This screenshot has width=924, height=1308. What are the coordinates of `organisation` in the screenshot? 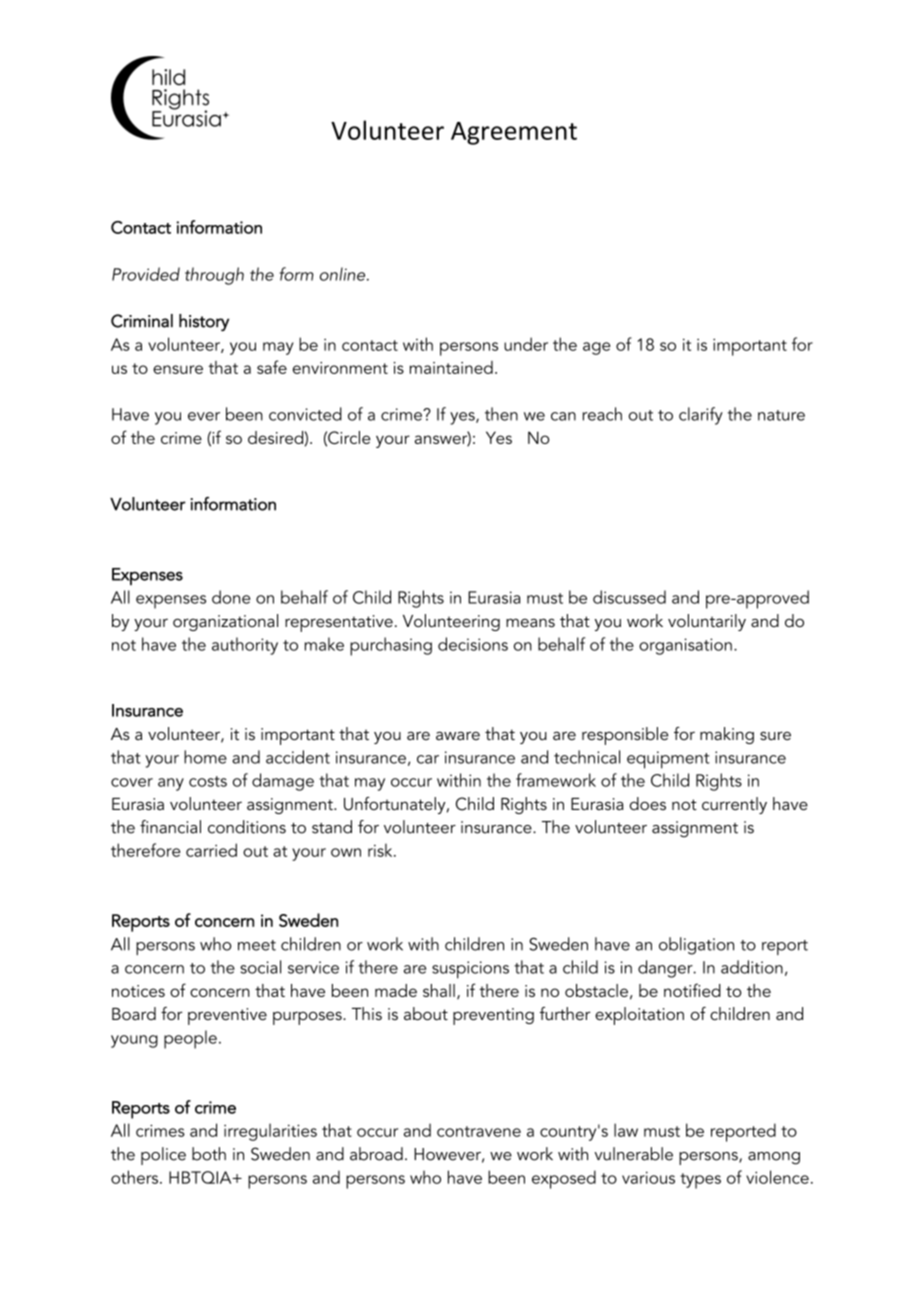 It's located at (685, 646).
